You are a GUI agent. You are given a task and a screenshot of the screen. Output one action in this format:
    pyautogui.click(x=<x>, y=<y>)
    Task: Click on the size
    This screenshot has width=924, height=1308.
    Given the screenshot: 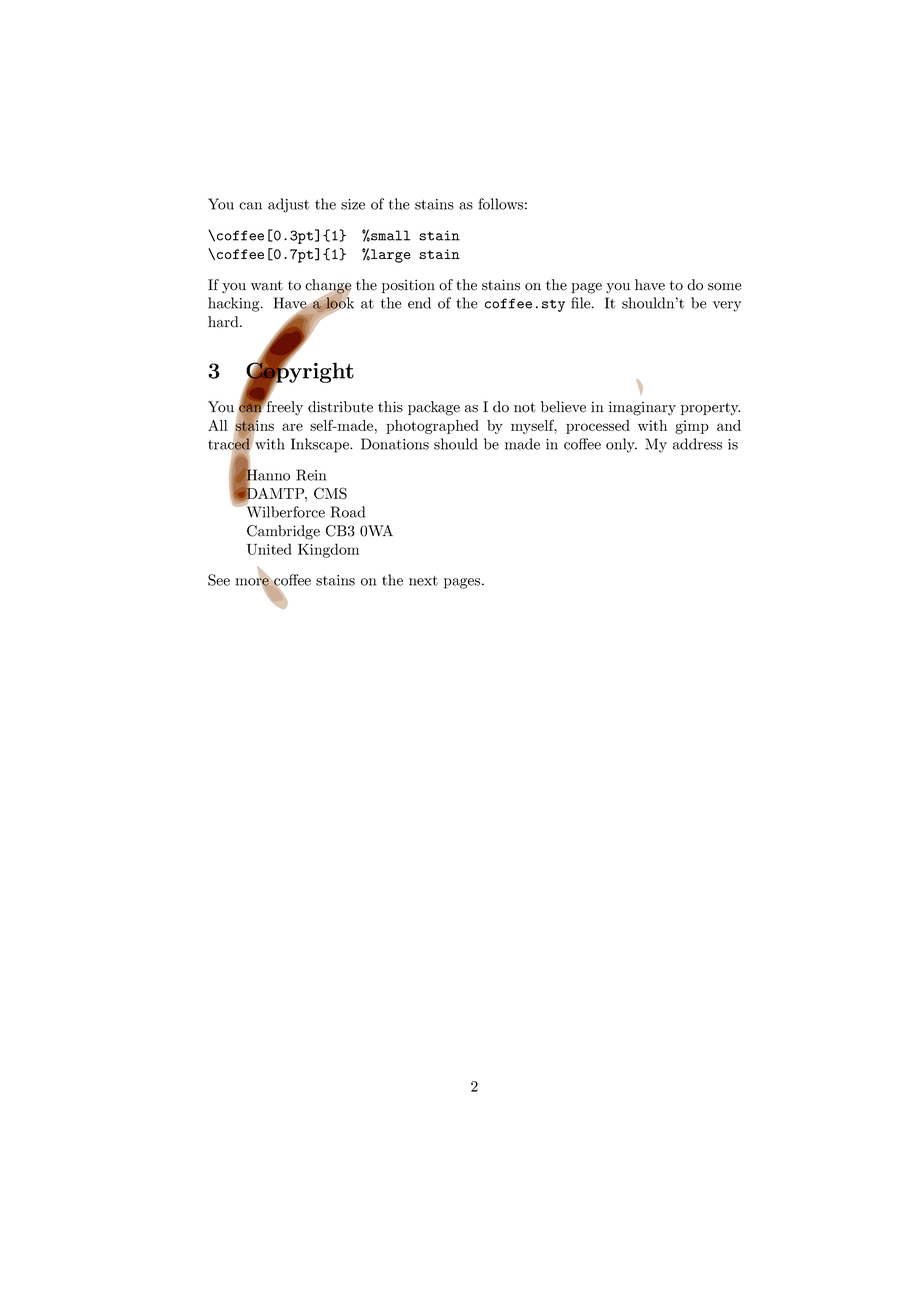 What is the action you would take?
    pyautogui.click(x=353, y=204)
